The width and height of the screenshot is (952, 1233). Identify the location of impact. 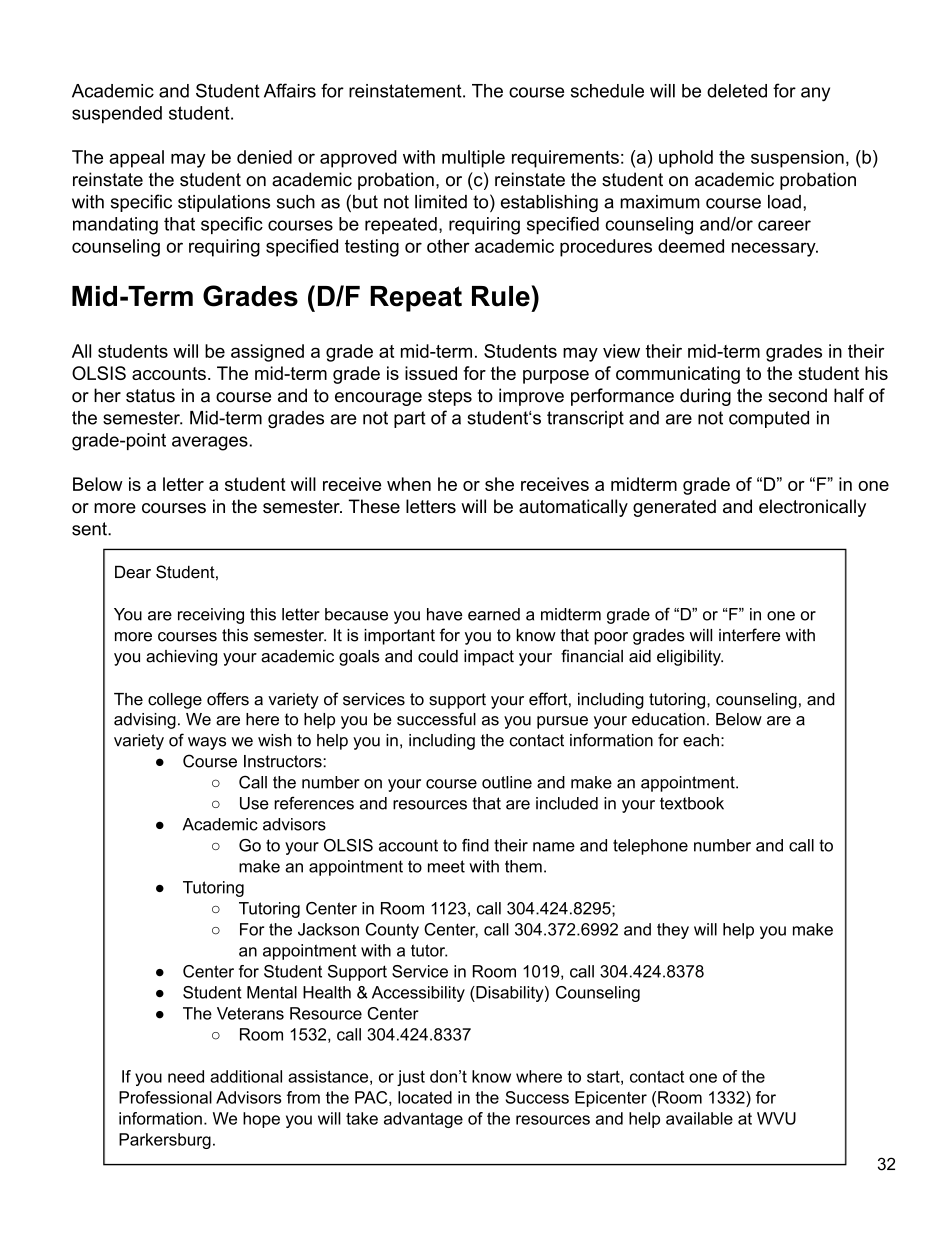
(489, 658).
